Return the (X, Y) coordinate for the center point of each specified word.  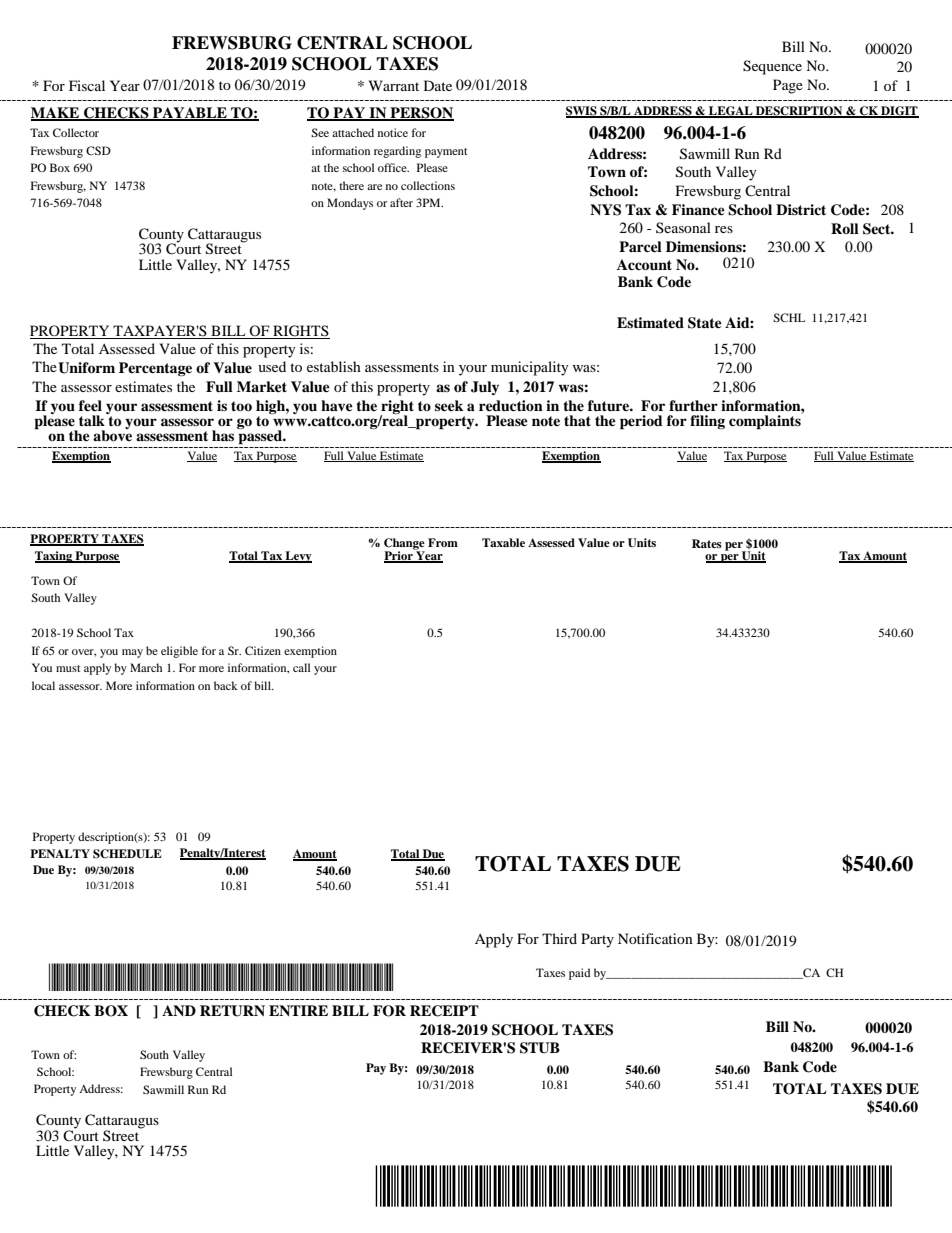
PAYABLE (190, 113)
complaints (766, 421)
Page (788, 86)
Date (438, 85)
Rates (707, 543)
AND (179, 1010)
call (301, 667)
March (146, 667)
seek (449, 405)
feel (90, 405)
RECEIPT (444, 1011)
